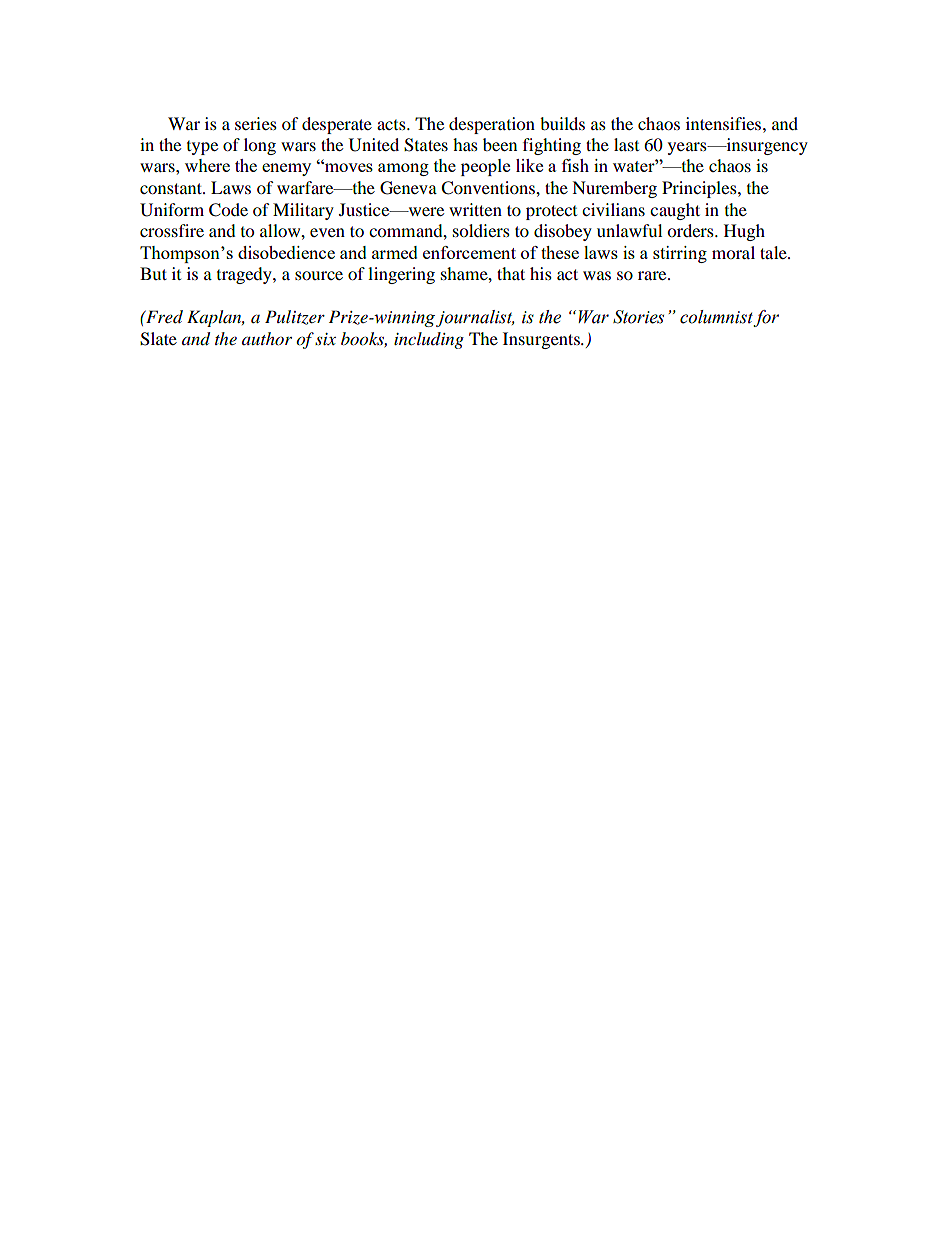 Image resolution: width=952 pixels, height=1233 pixels. What do you see at coordinates (680, 254) in the screenshot?
I see `stirring` at bounding box center [680, 254].
